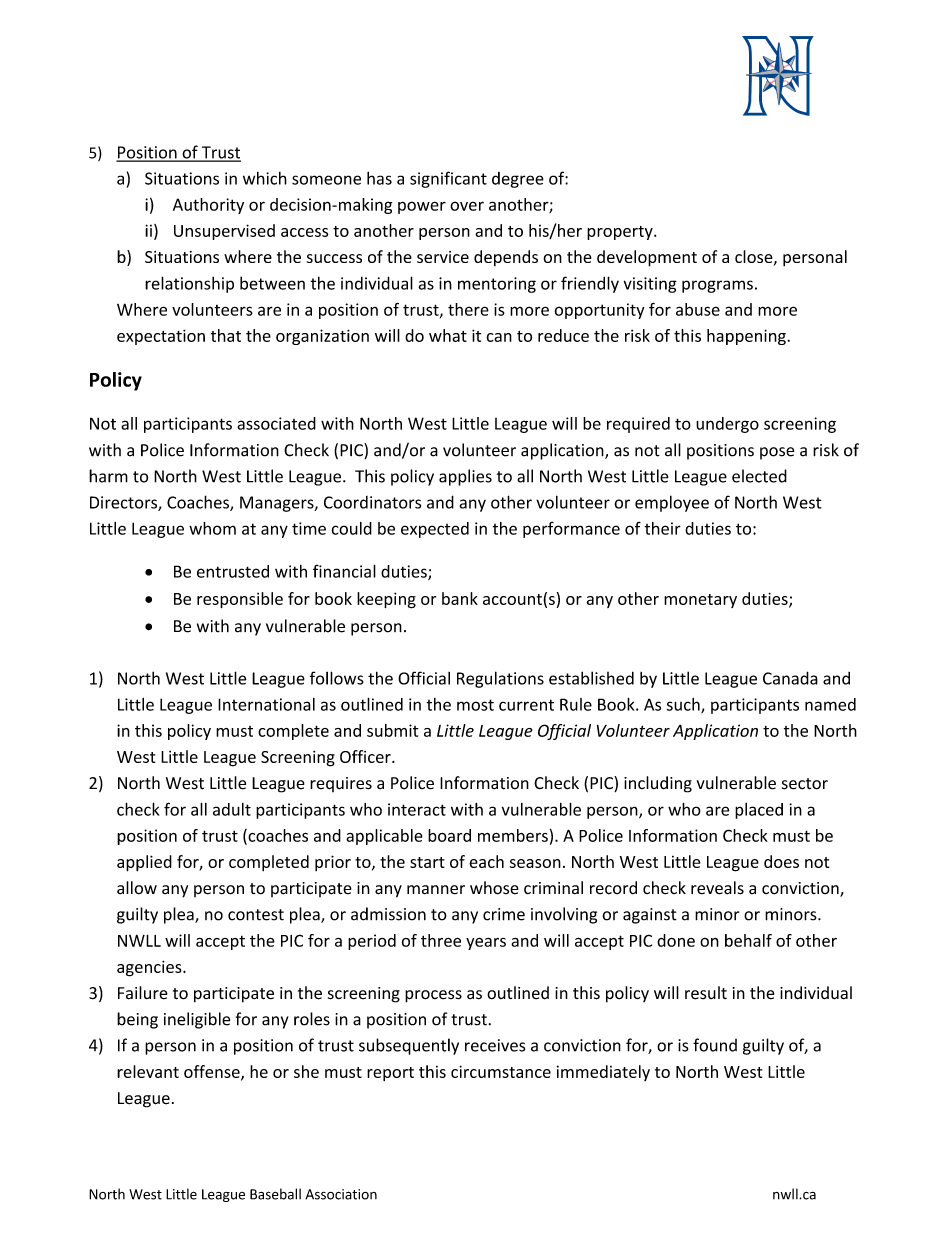  I want to click on Authority, so click(208, 206).
